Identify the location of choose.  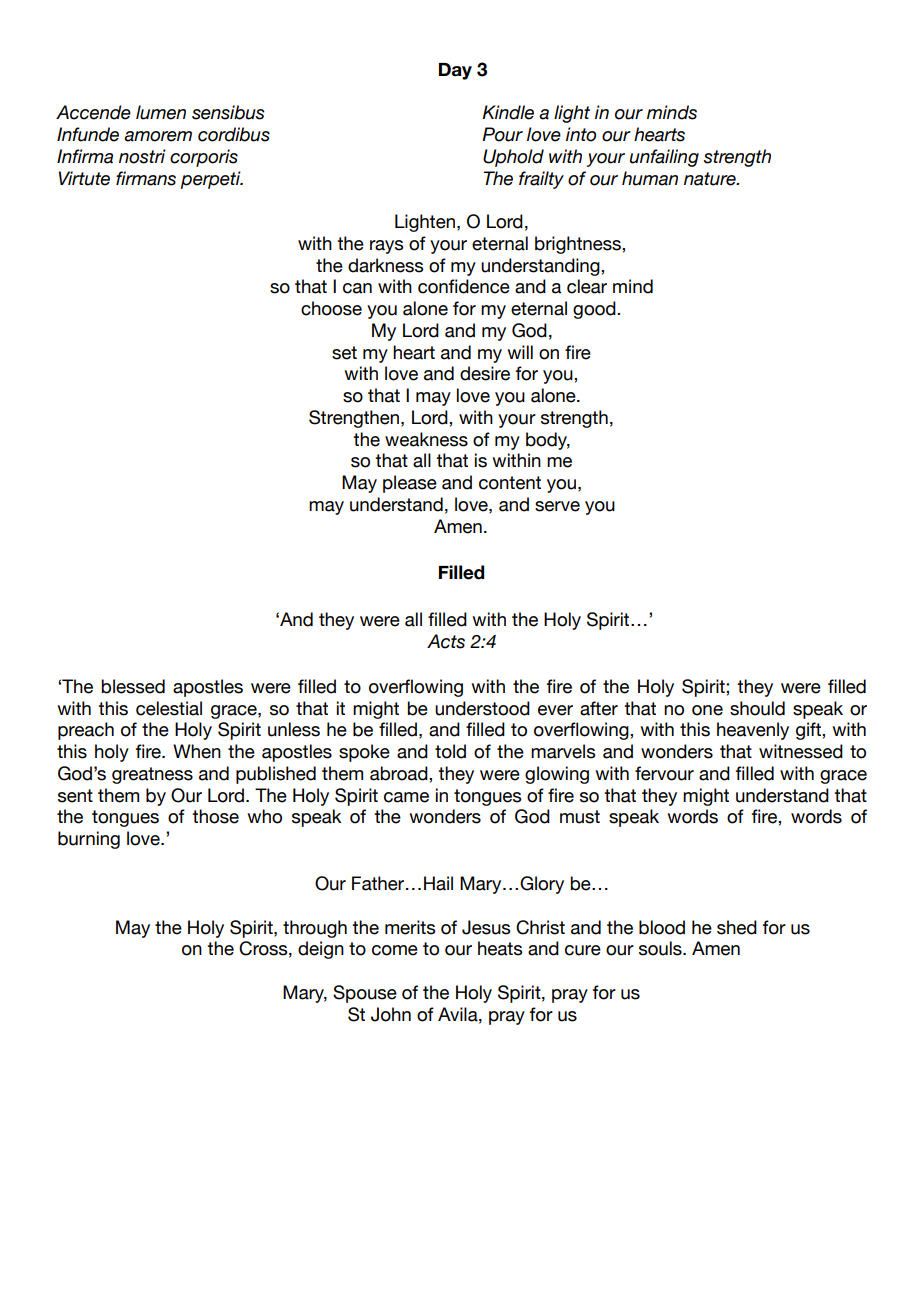
(331, 308).
